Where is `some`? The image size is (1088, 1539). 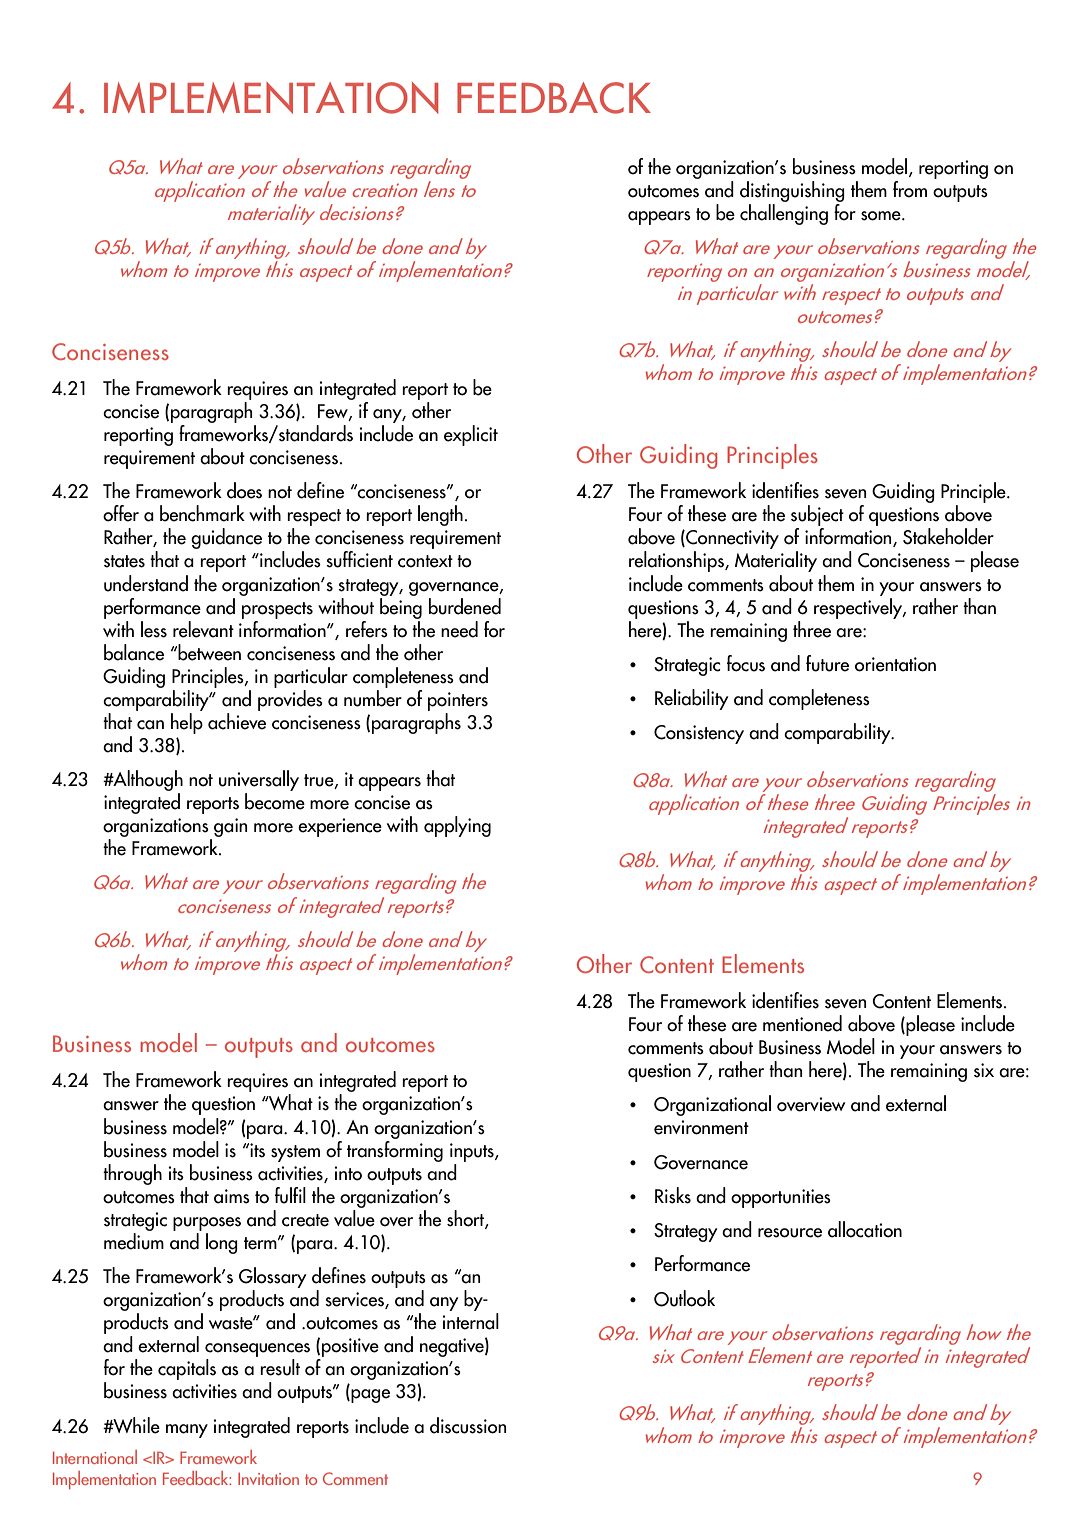 some is located at coordinates (882, 216).
